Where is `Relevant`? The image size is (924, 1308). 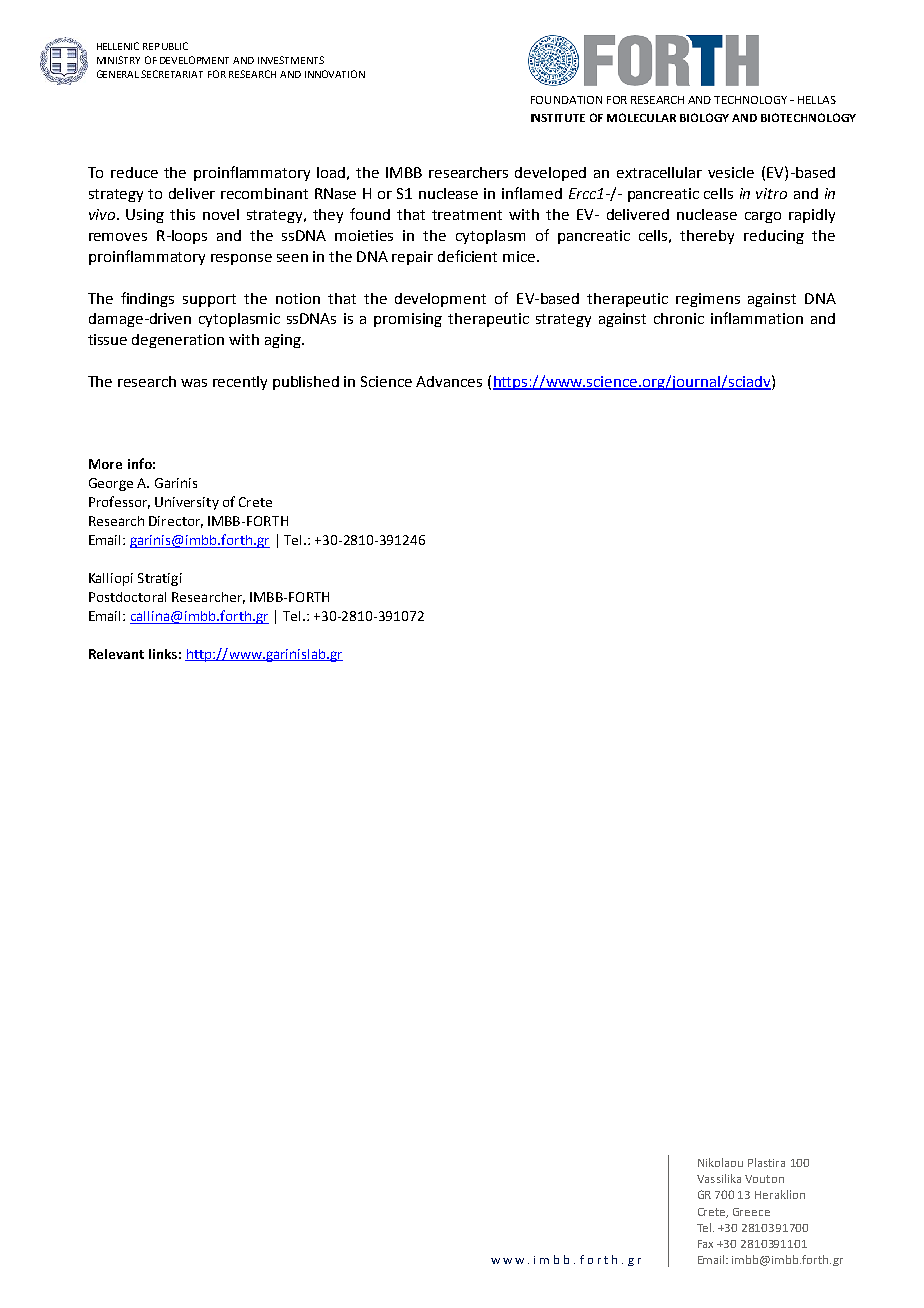
Relevant is located at coordinates (116, 654).
